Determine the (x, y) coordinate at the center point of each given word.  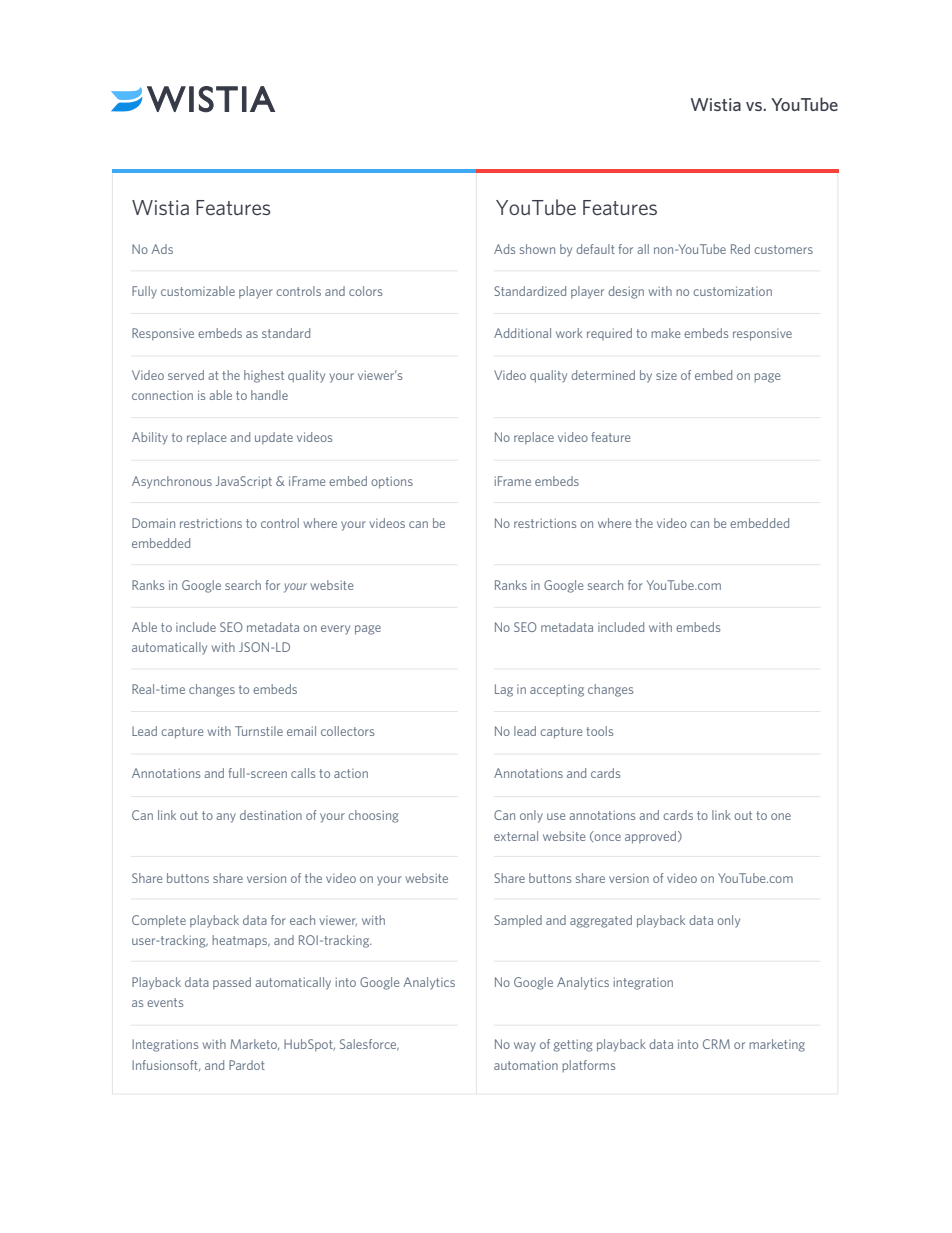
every (335, 630)
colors (365, 291)
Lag (504, 690)
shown (537, 249)
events (165, 1002)
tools (599, 731)
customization (732, 291)
